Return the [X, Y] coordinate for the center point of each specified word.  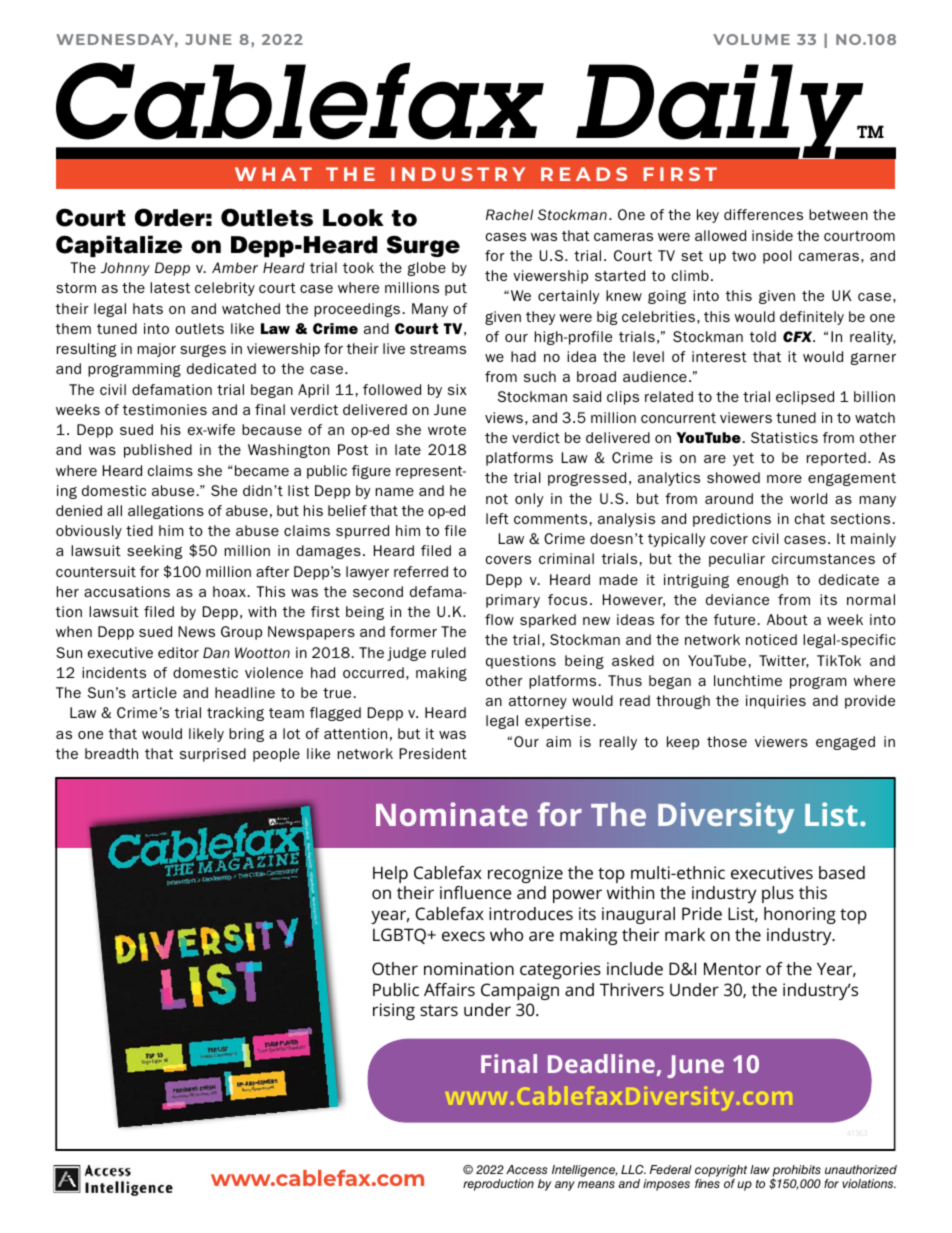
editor [178, 652]
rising [394, 1011]
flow [499, 619]
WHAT [273, 174]
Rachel [509, 215]
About [787, 619]
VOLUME [751, 39]
